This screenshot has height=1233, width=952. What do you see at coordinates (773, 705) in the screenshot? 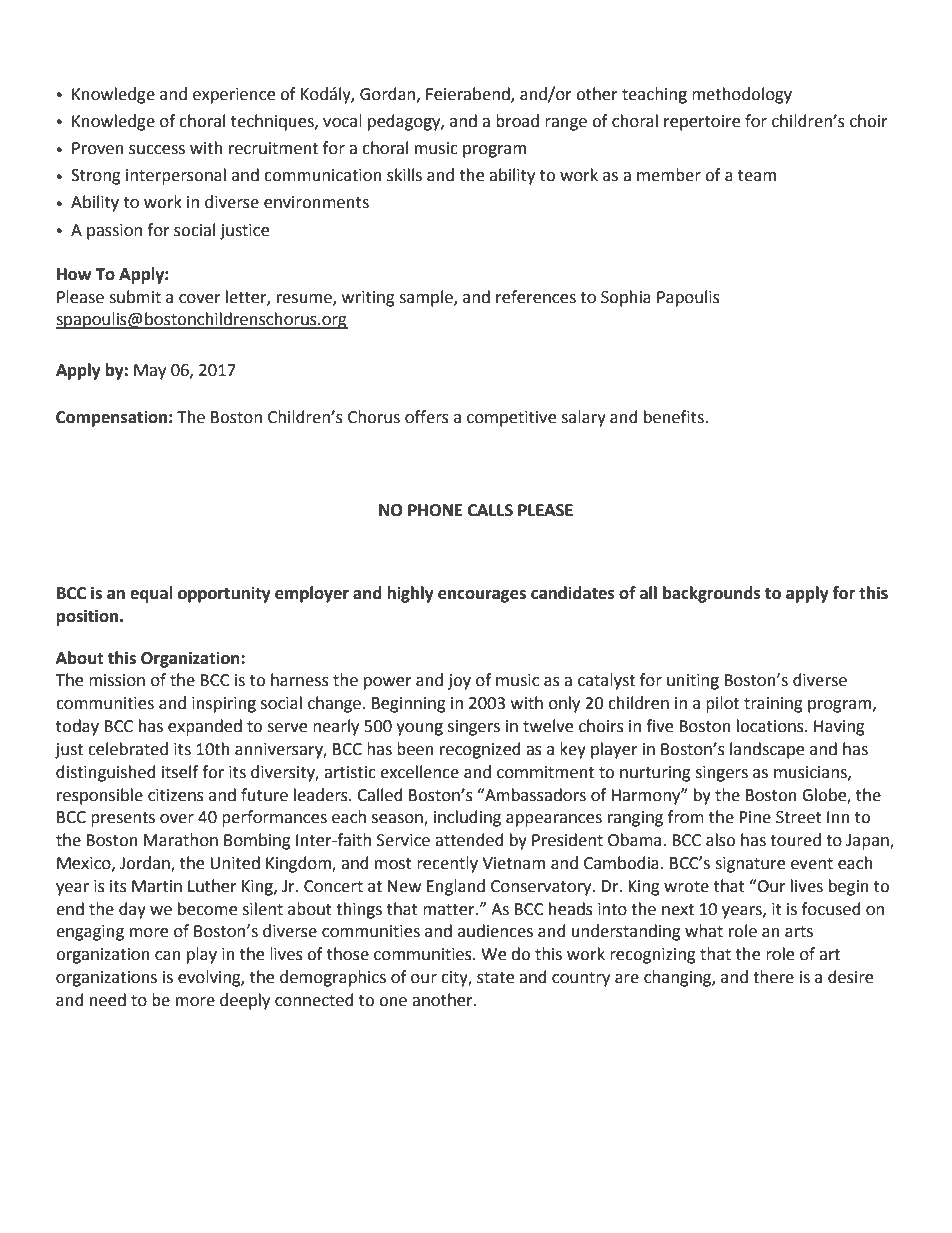
I see `training` at bounding box center [773, 705].
